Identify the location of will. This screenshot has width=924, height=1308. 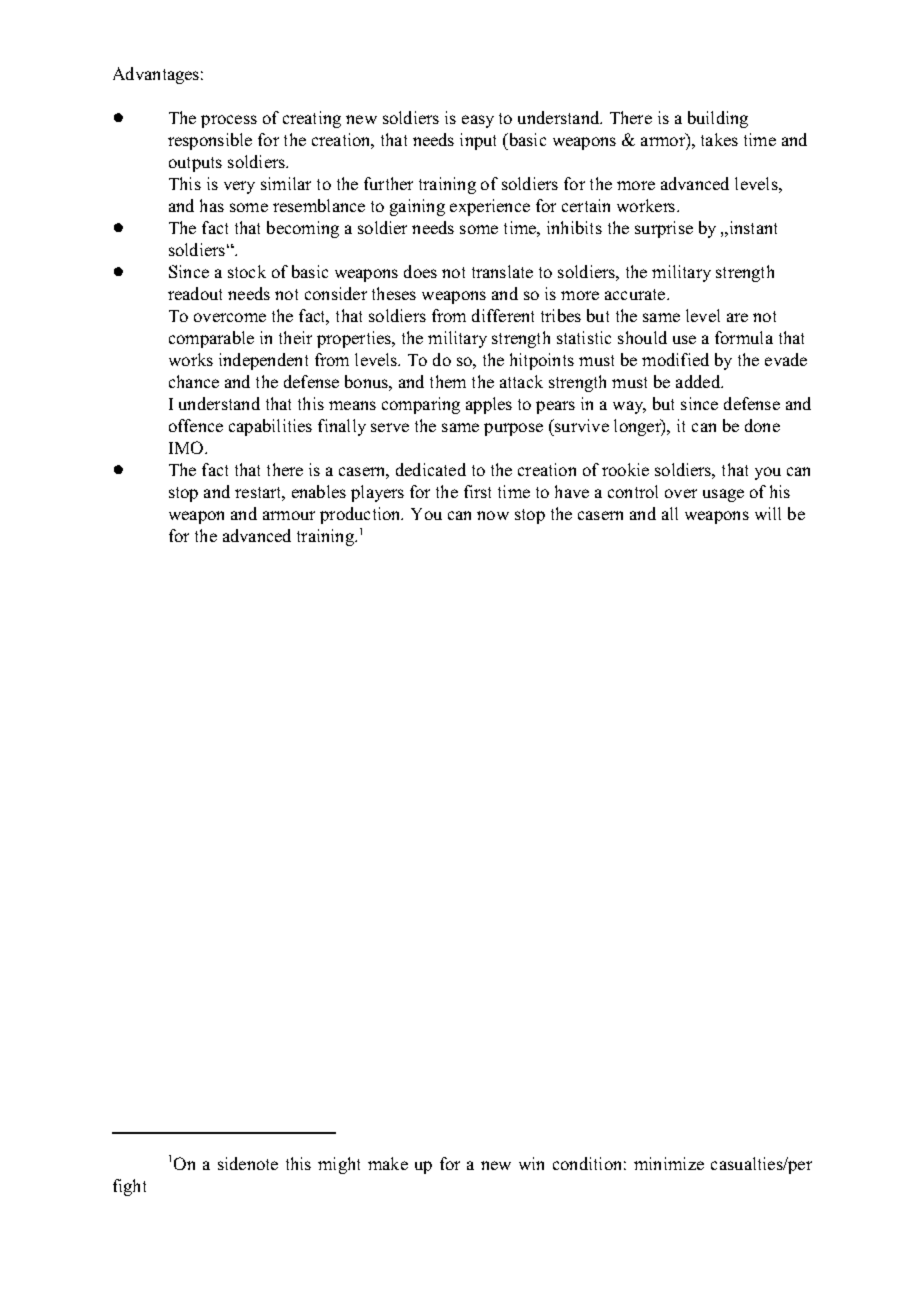
(768, 513).
